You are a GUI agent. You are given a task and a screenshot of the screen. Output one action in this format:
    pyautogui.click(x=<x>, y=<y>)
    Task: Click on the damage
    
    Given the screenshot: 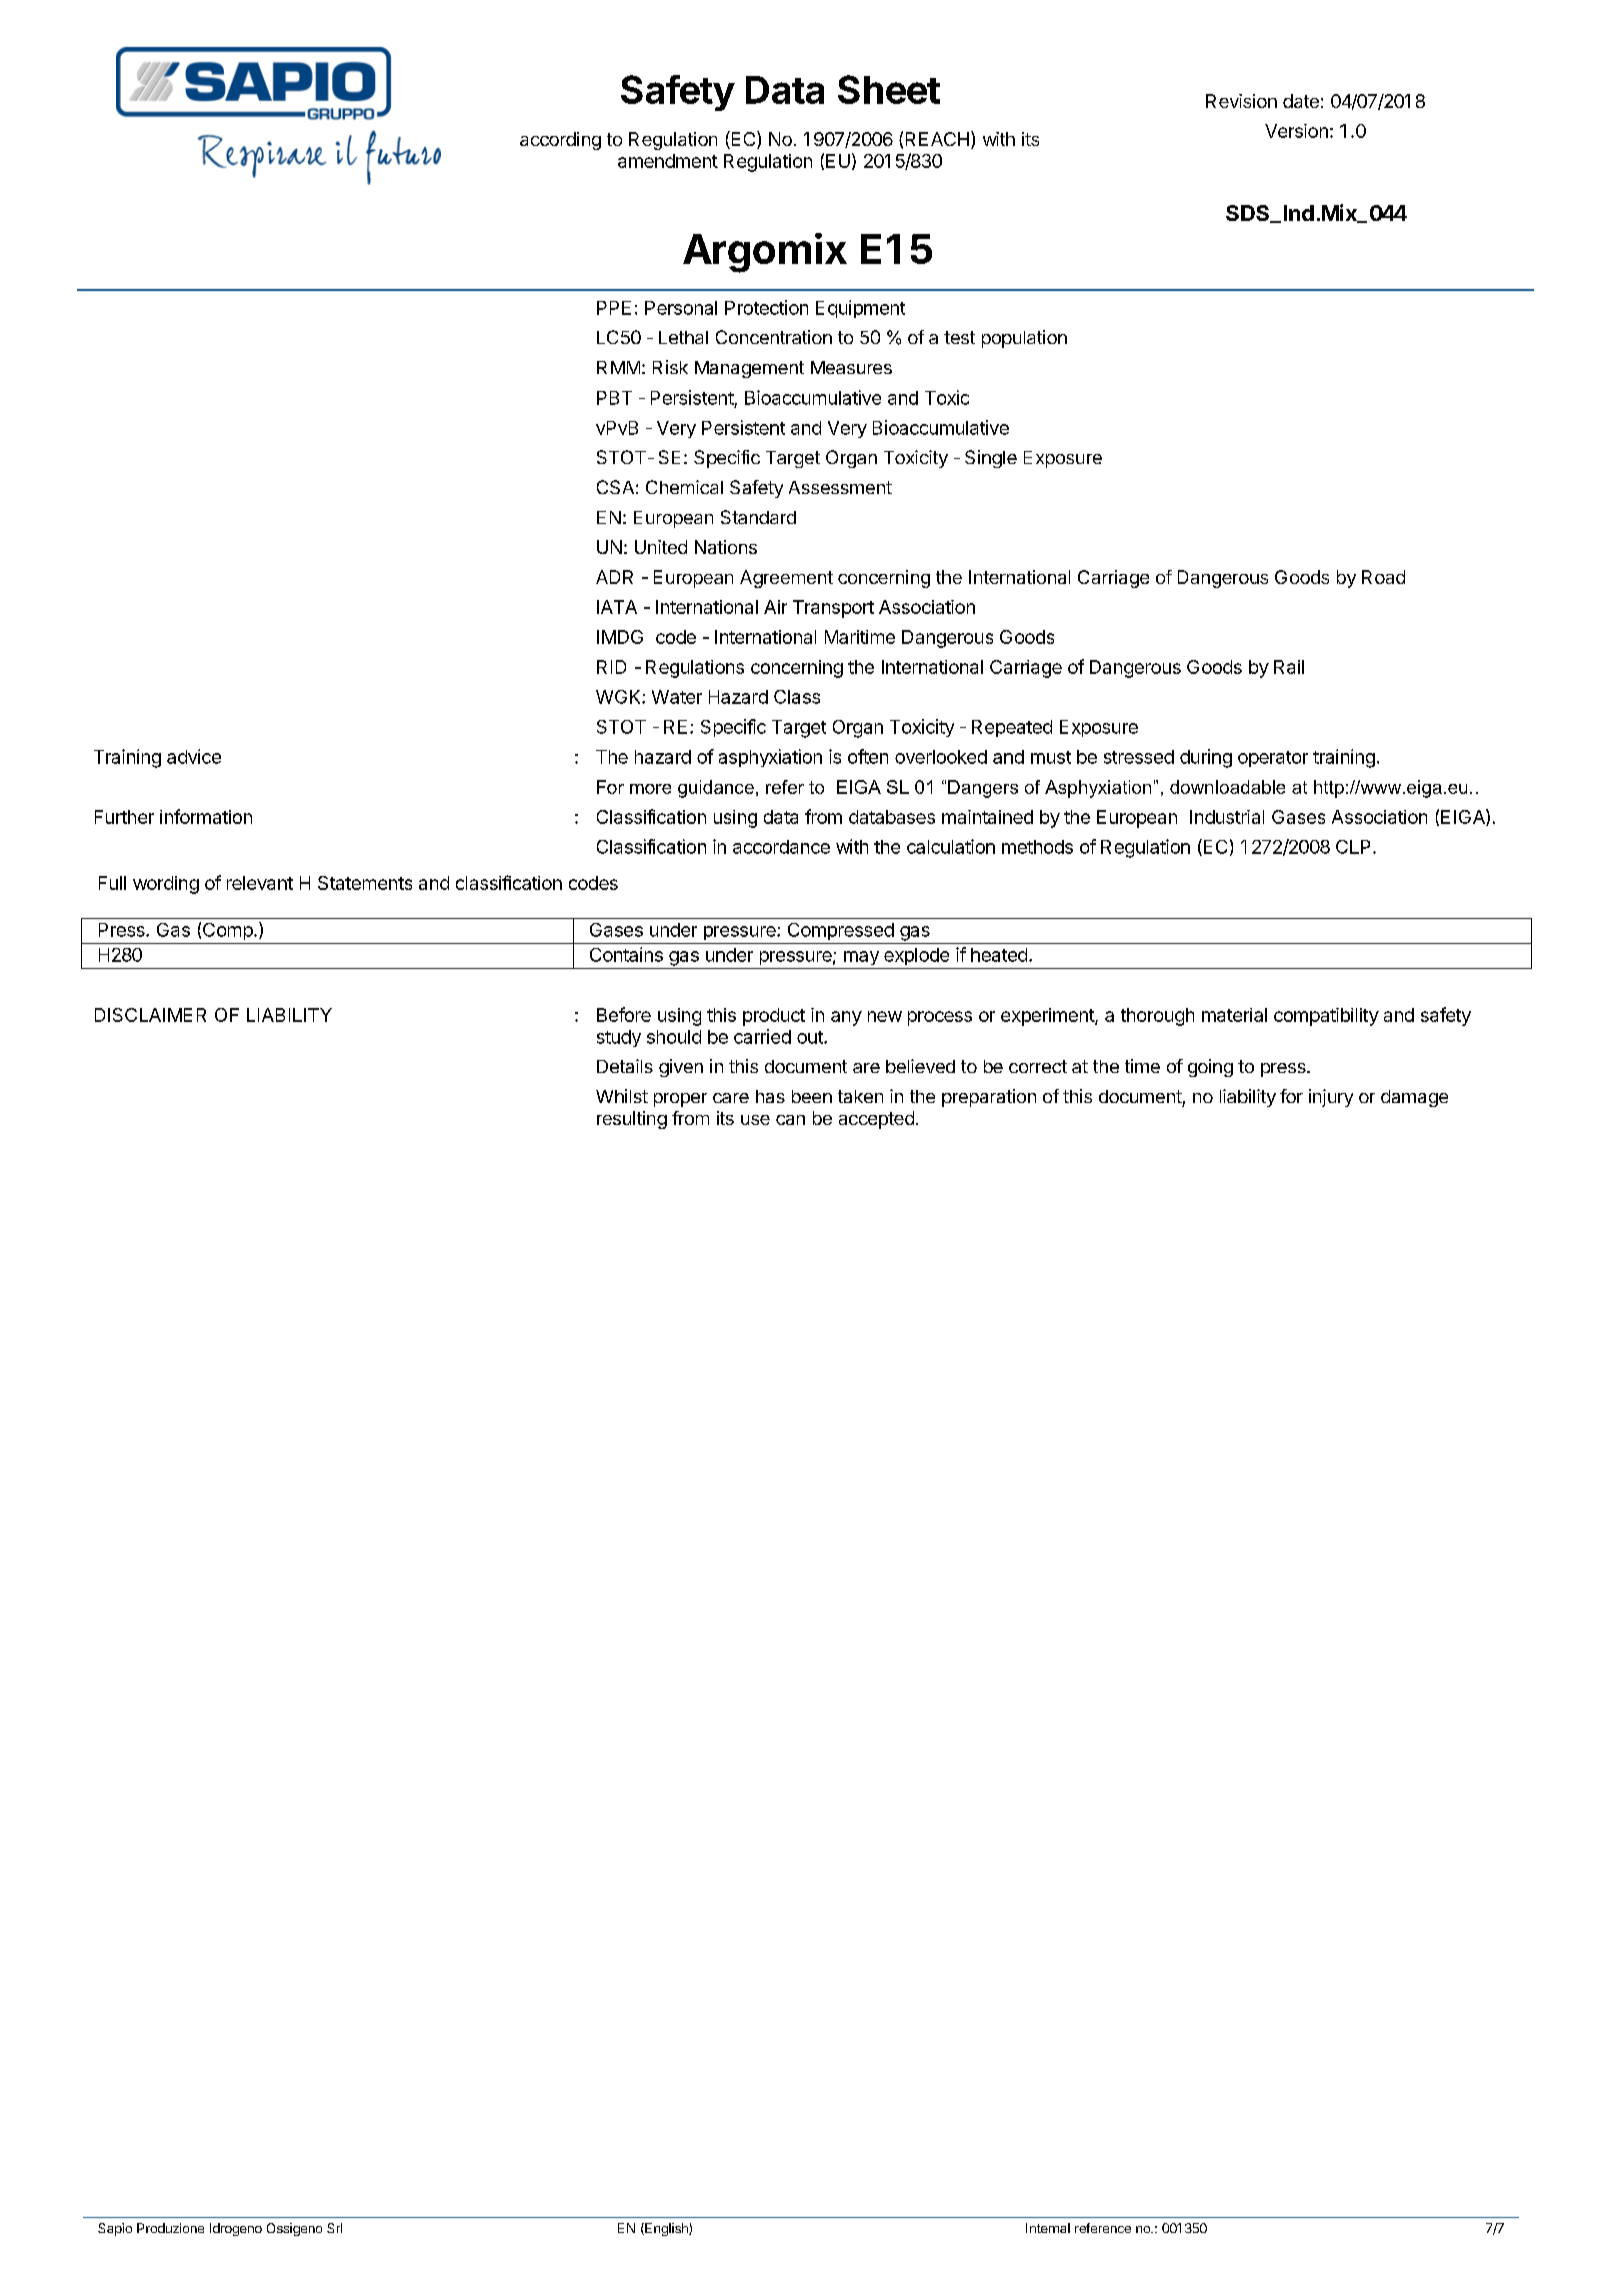 What is the action you would take?
    pyautogui.click(x=1414, y=1098)
